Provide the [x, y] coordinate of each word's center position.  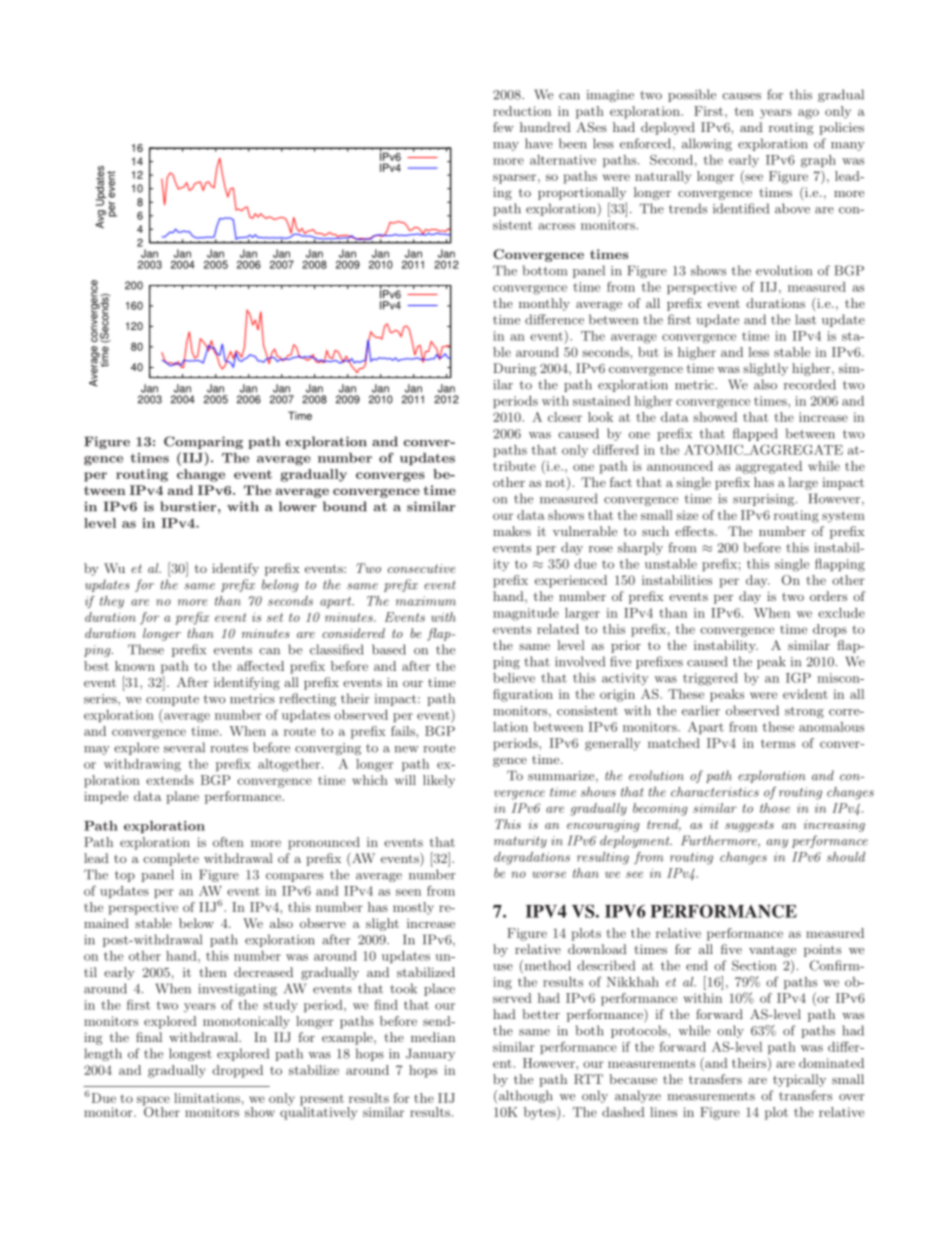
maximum [426, 601]
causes [742, 96]
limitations [207, 1098]
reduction [522, 111]
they [112, 602]
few [503, 127]
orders [828, 596]
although [525, 1096]
